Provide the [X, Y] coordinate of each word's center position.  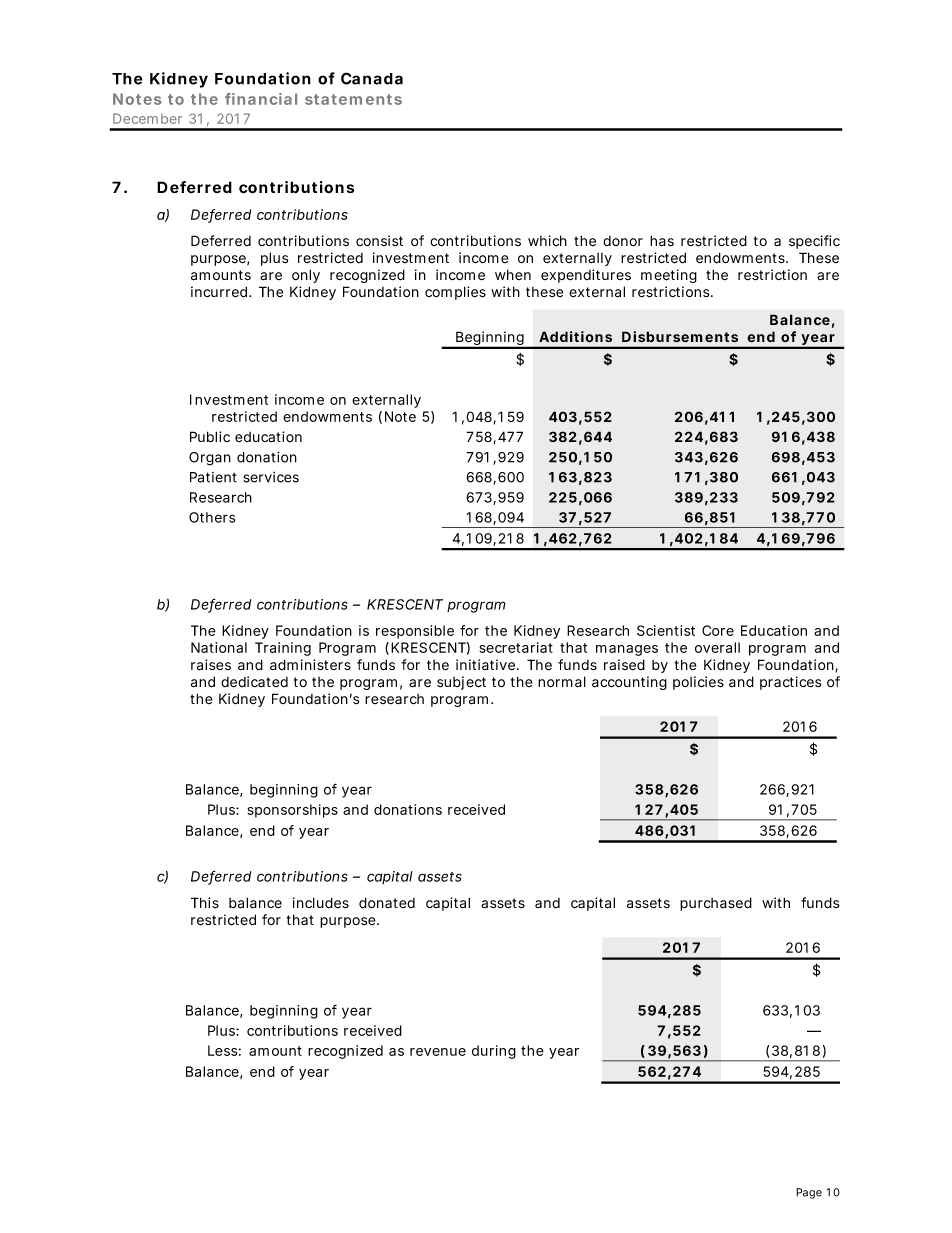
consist [379, 240]
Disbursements [680, 337]
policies [698, 683]
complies [455, 293]
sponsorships [292, 811]
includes [321, 903]
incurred [219, 292]
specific [814, 242]
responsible [415, 632]
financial [261, 99]
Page [809, 1193]
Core [718, 630]
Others [212, 517]
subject [461, 683]
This [205, 903]
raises [211, 665]
